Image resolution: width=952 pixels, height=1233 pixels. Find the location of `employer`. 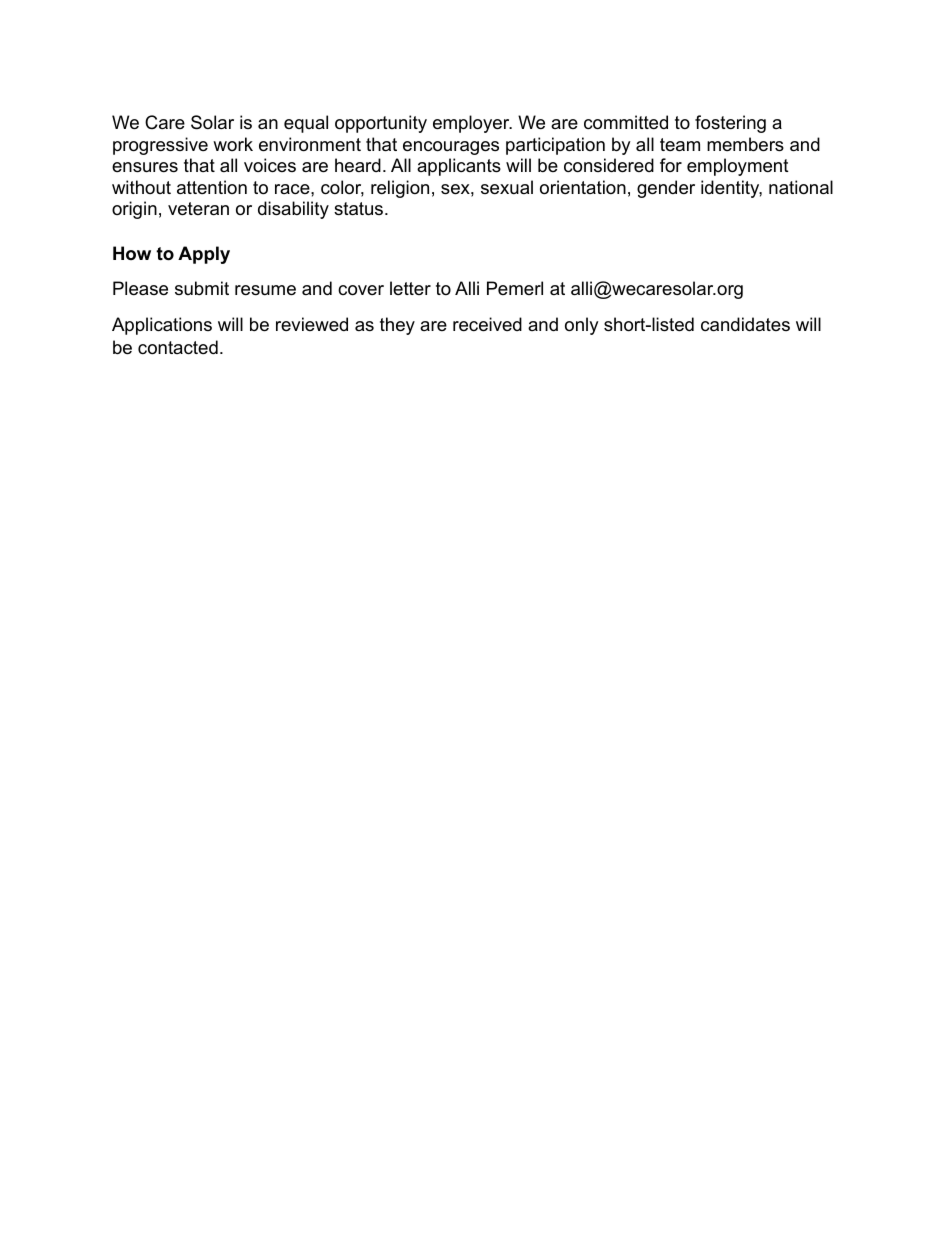

employer is located at coordinates (472, 124).
